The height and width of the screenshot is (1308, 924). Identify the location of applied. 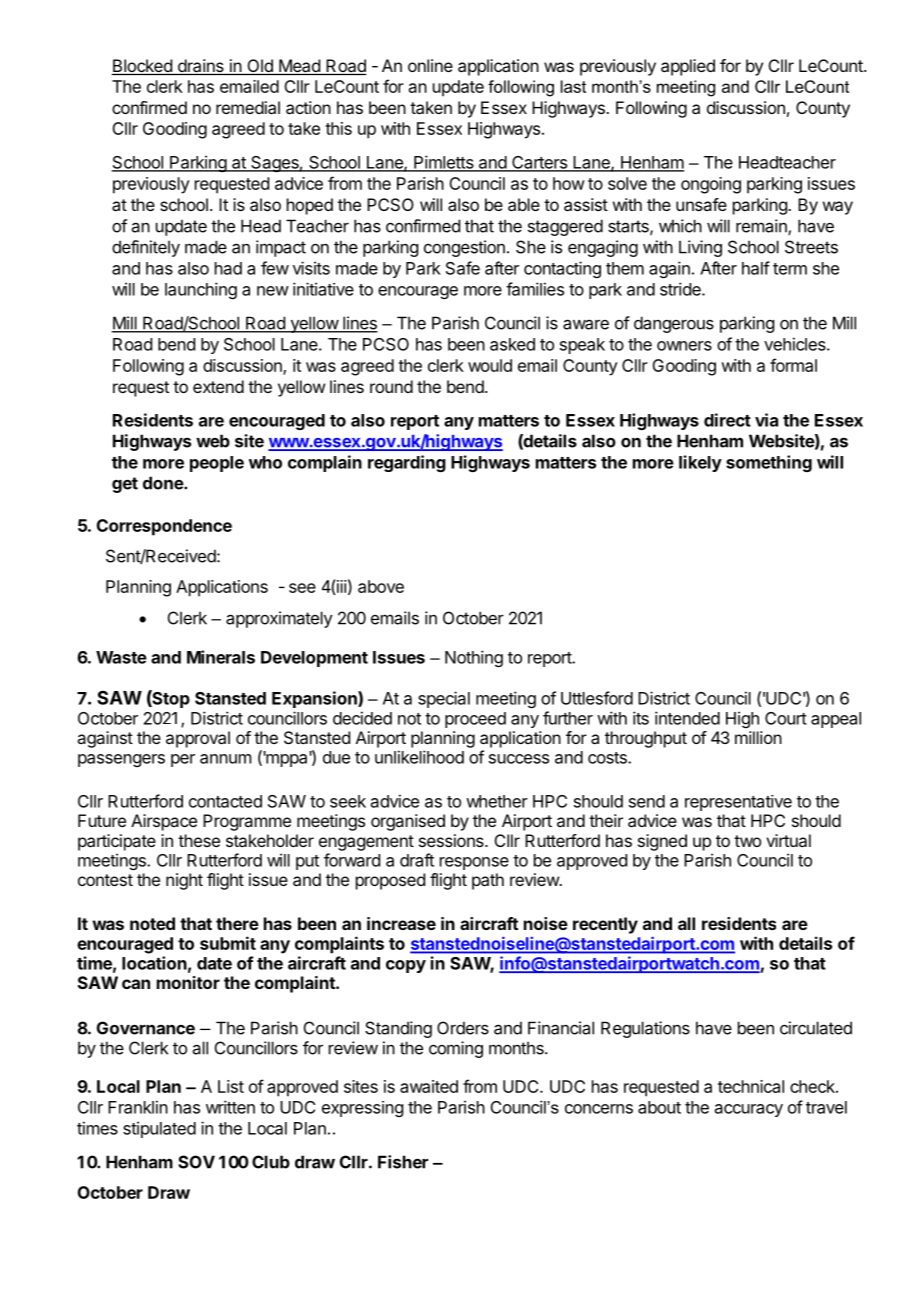
(688, 67).
